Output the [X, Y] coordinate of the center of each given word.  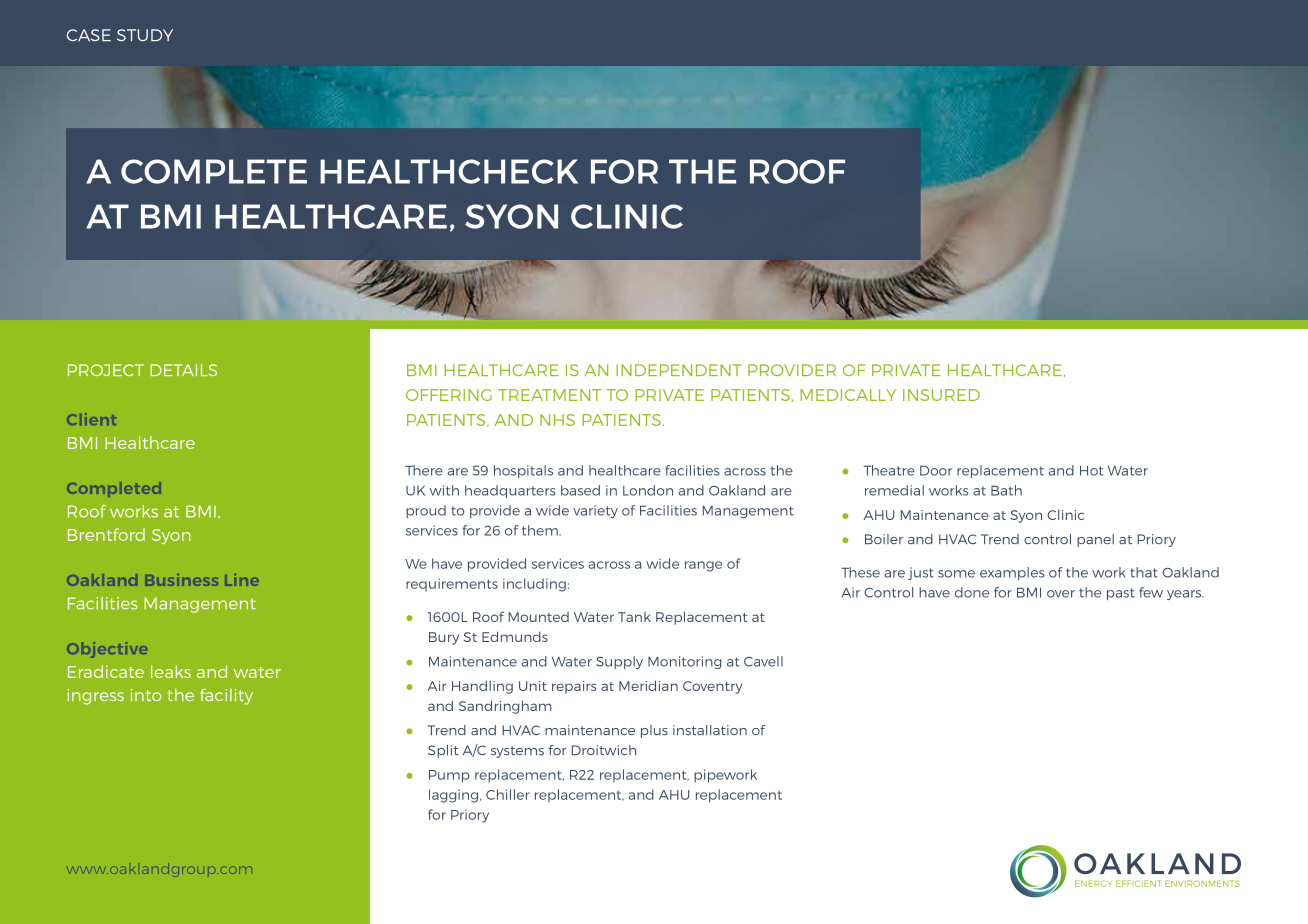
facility [226, 696]
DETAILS [183, 370]
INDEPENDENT [679, 370]
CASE [89, 35]
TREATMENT [549, 395]
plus [654, 731]
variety [595, 511]
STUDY [145, 35]
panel [1095, 540]
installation [710, 730]
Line [242, 580]
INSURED [941, 395]
